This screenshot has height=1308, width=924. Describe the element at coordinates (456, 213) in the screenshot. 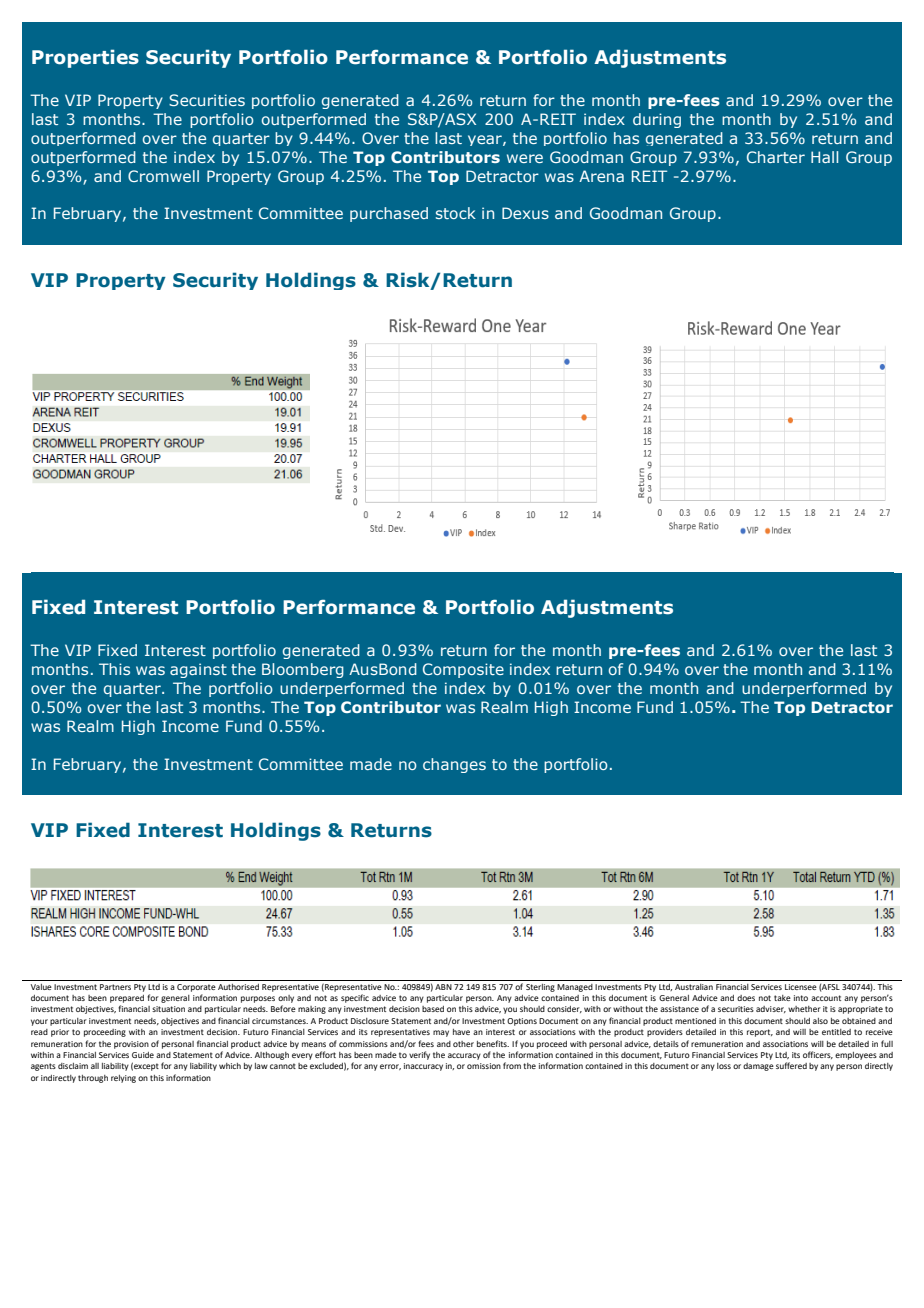

I see `stock` at that location.
